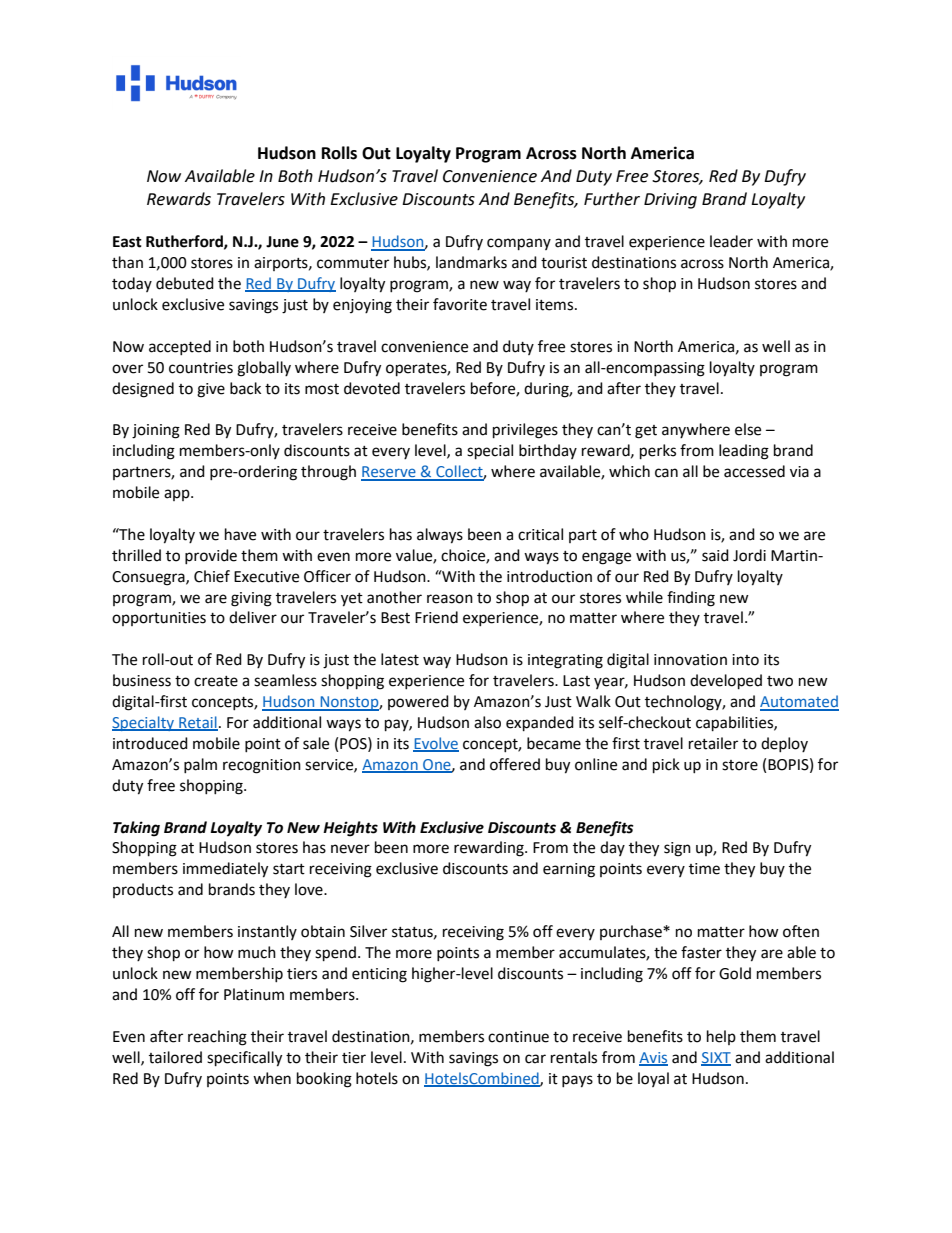 This screenshot has width=952, height=1233. I want to click on leader, so click(731, 241).
